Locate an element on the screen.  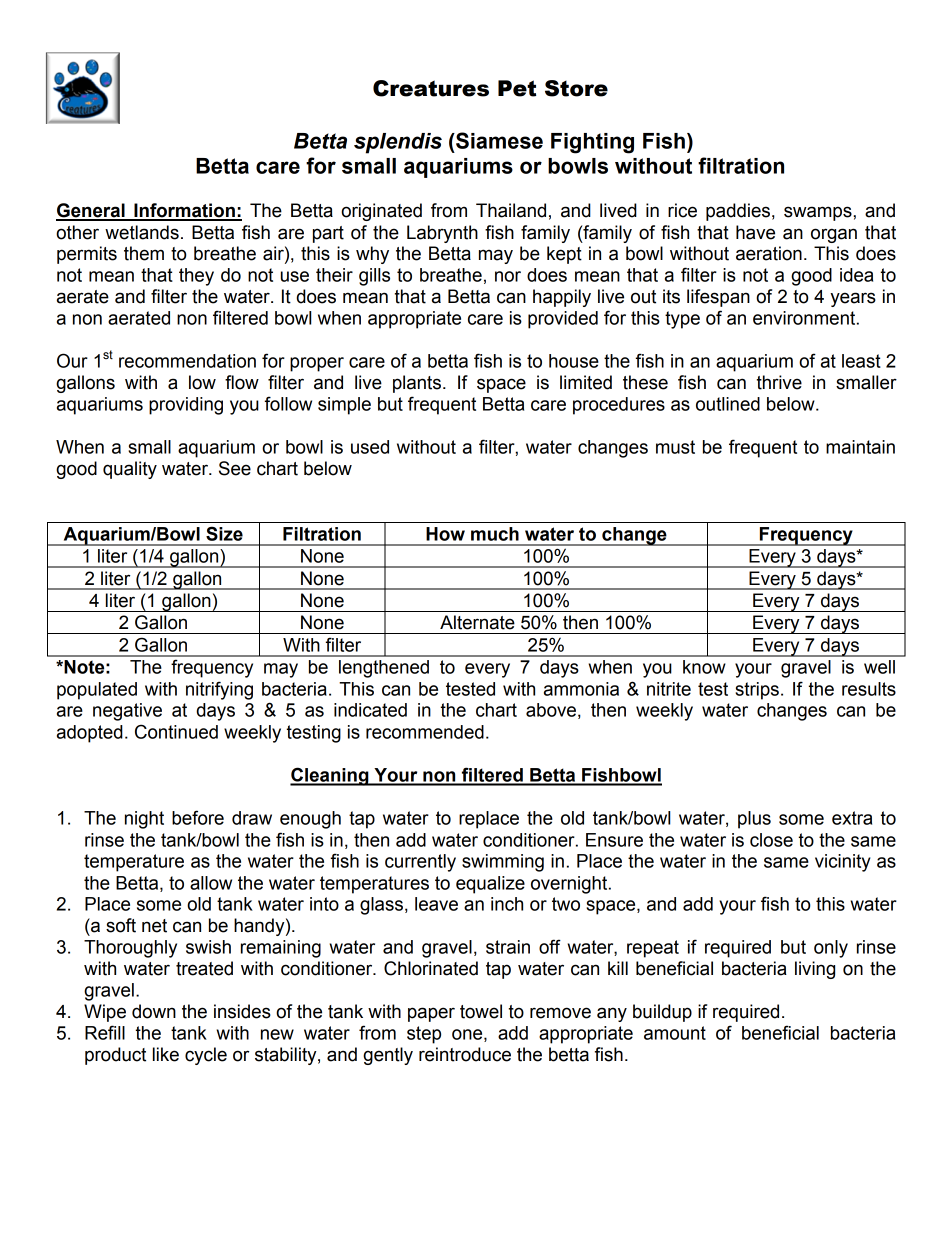
outlined is located at coordinates (728, 404).
